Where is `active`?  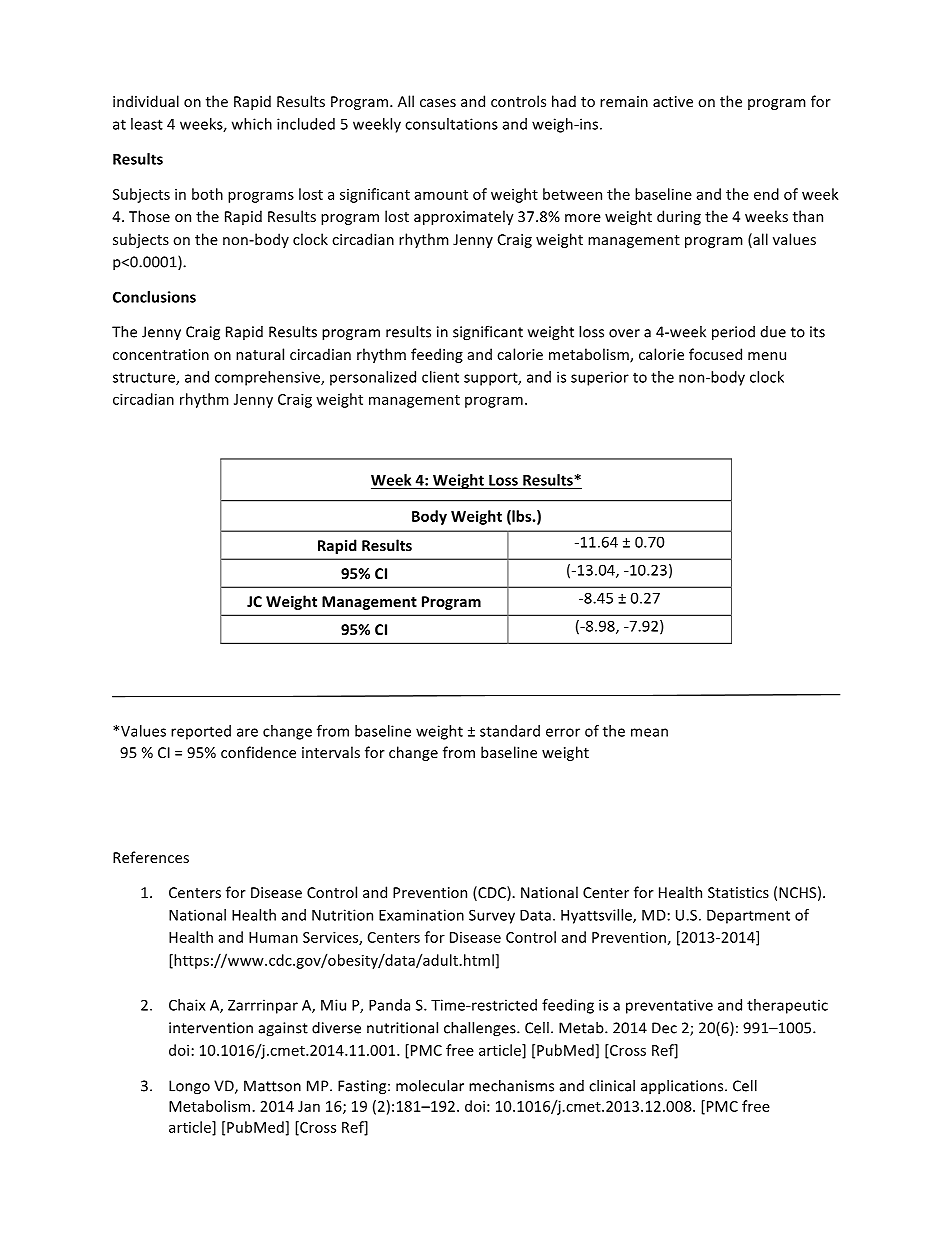 active is located at coordinates (673, 101).
